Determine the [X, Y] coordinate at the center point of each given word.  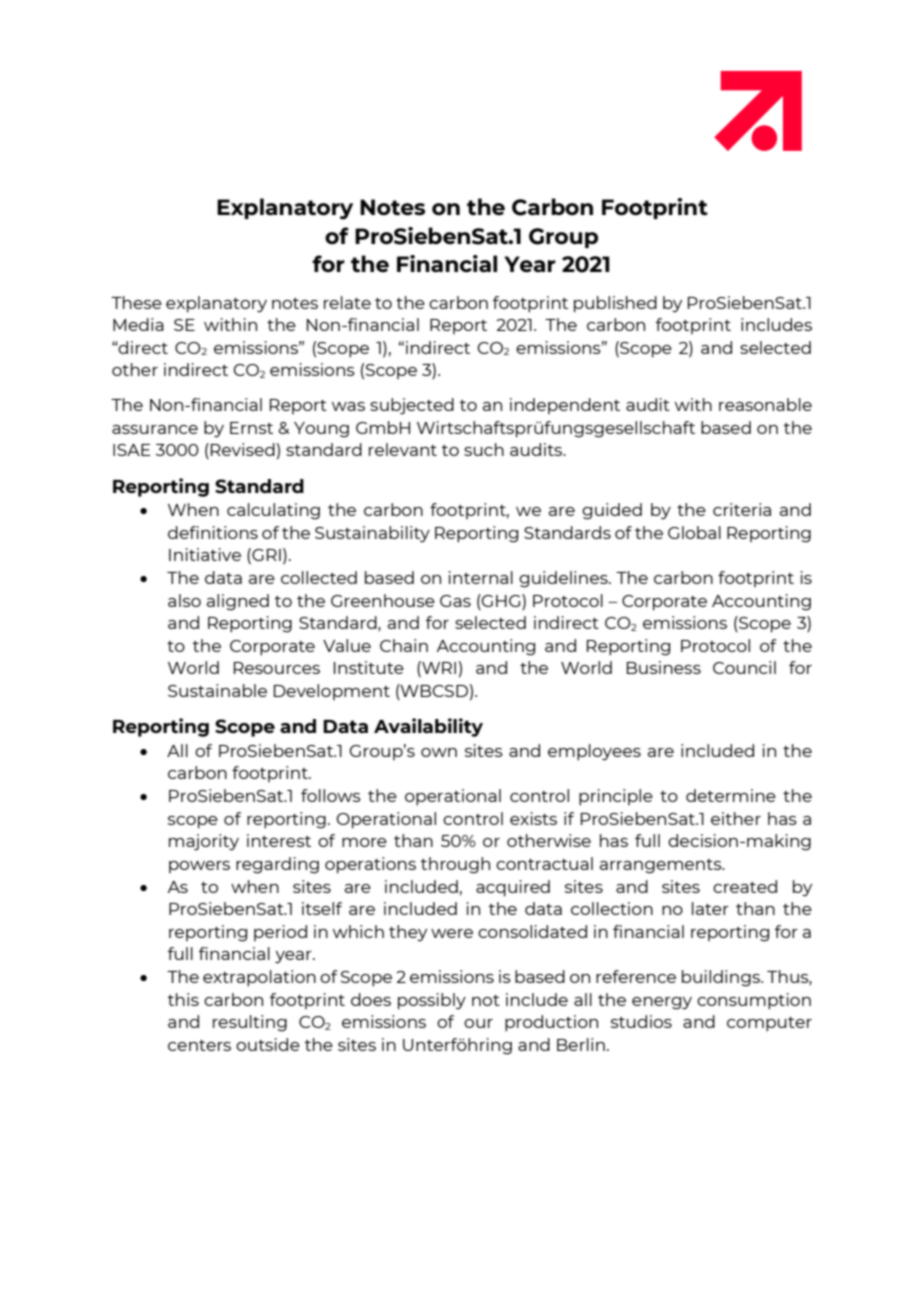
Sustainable [217, 690]
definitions [213, 532]
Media [138, 324]
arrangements [662, 866]
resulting [250, 1023]
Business [664, 667]
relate [347, 302]
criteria [742, 509]
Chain [404, 645]
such [484, 449]
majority [204, 842]
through [455, 865]
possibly [432, 1001]
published [615, 304]
